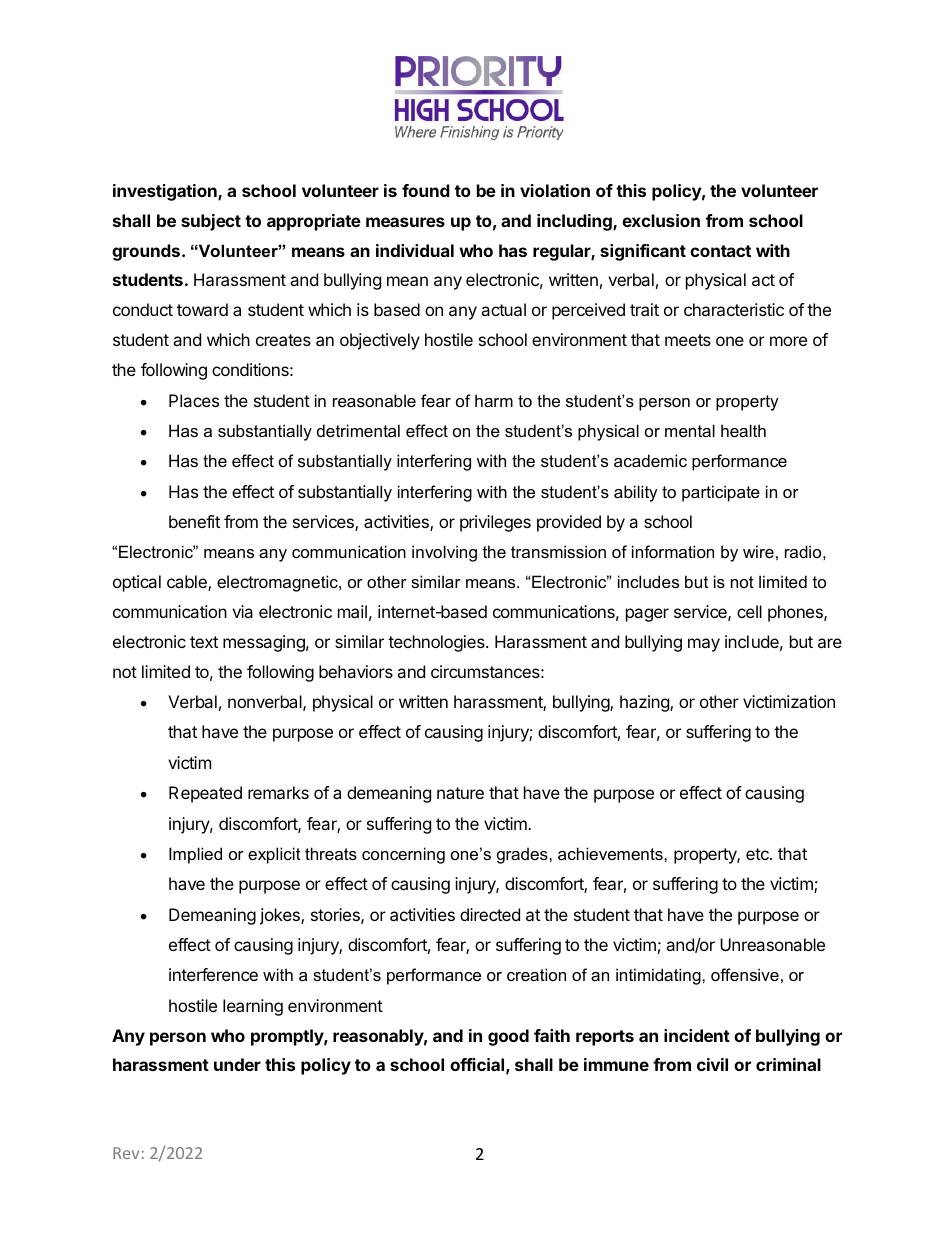 The width and height of the page is (952, 1233). Describe the element at coordinates (743, 430) in the page. I see `health` at that location.
